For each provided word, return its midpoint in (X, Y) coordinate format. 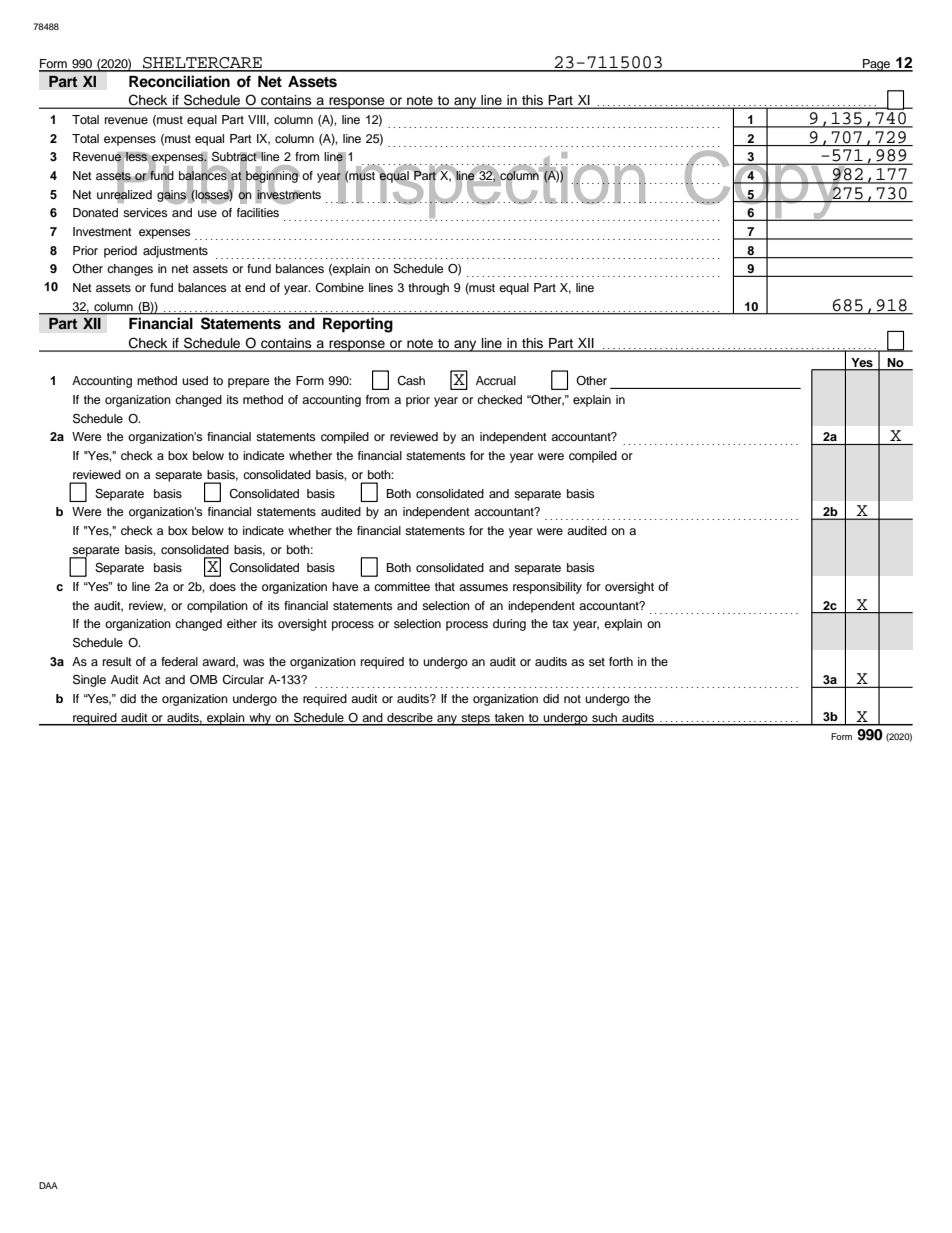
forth (621, 661)
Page (876, 65)
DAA (48, 1185)
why (260, 719)
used (195, 380)
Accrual (496, 380)
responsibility (547, 588)
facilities (258, 212)
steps (475, 720)
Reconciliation (179, 81)
